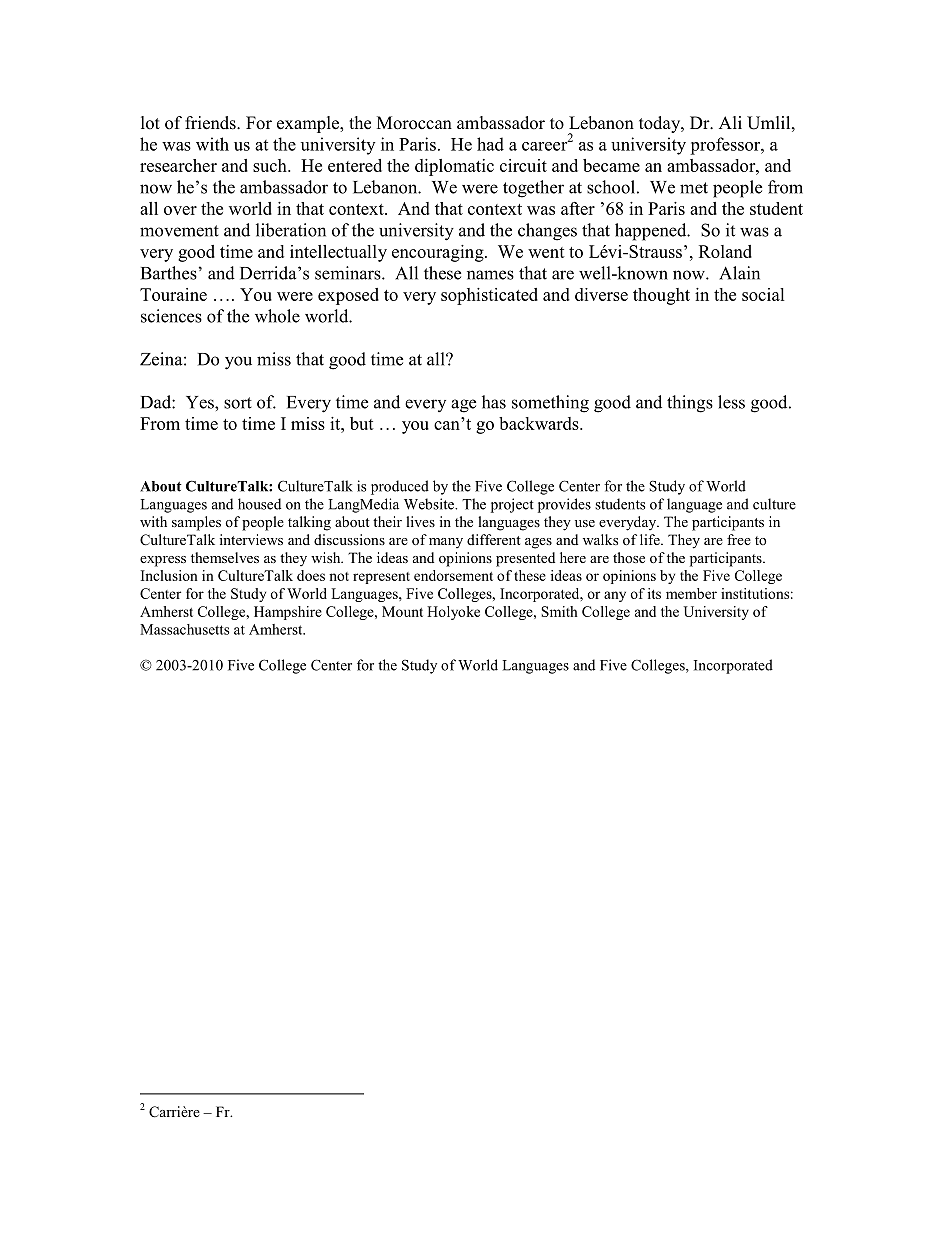 The height and width of the screenshot is (1233, 952). I want to click on Ali, so click(730, 122).
